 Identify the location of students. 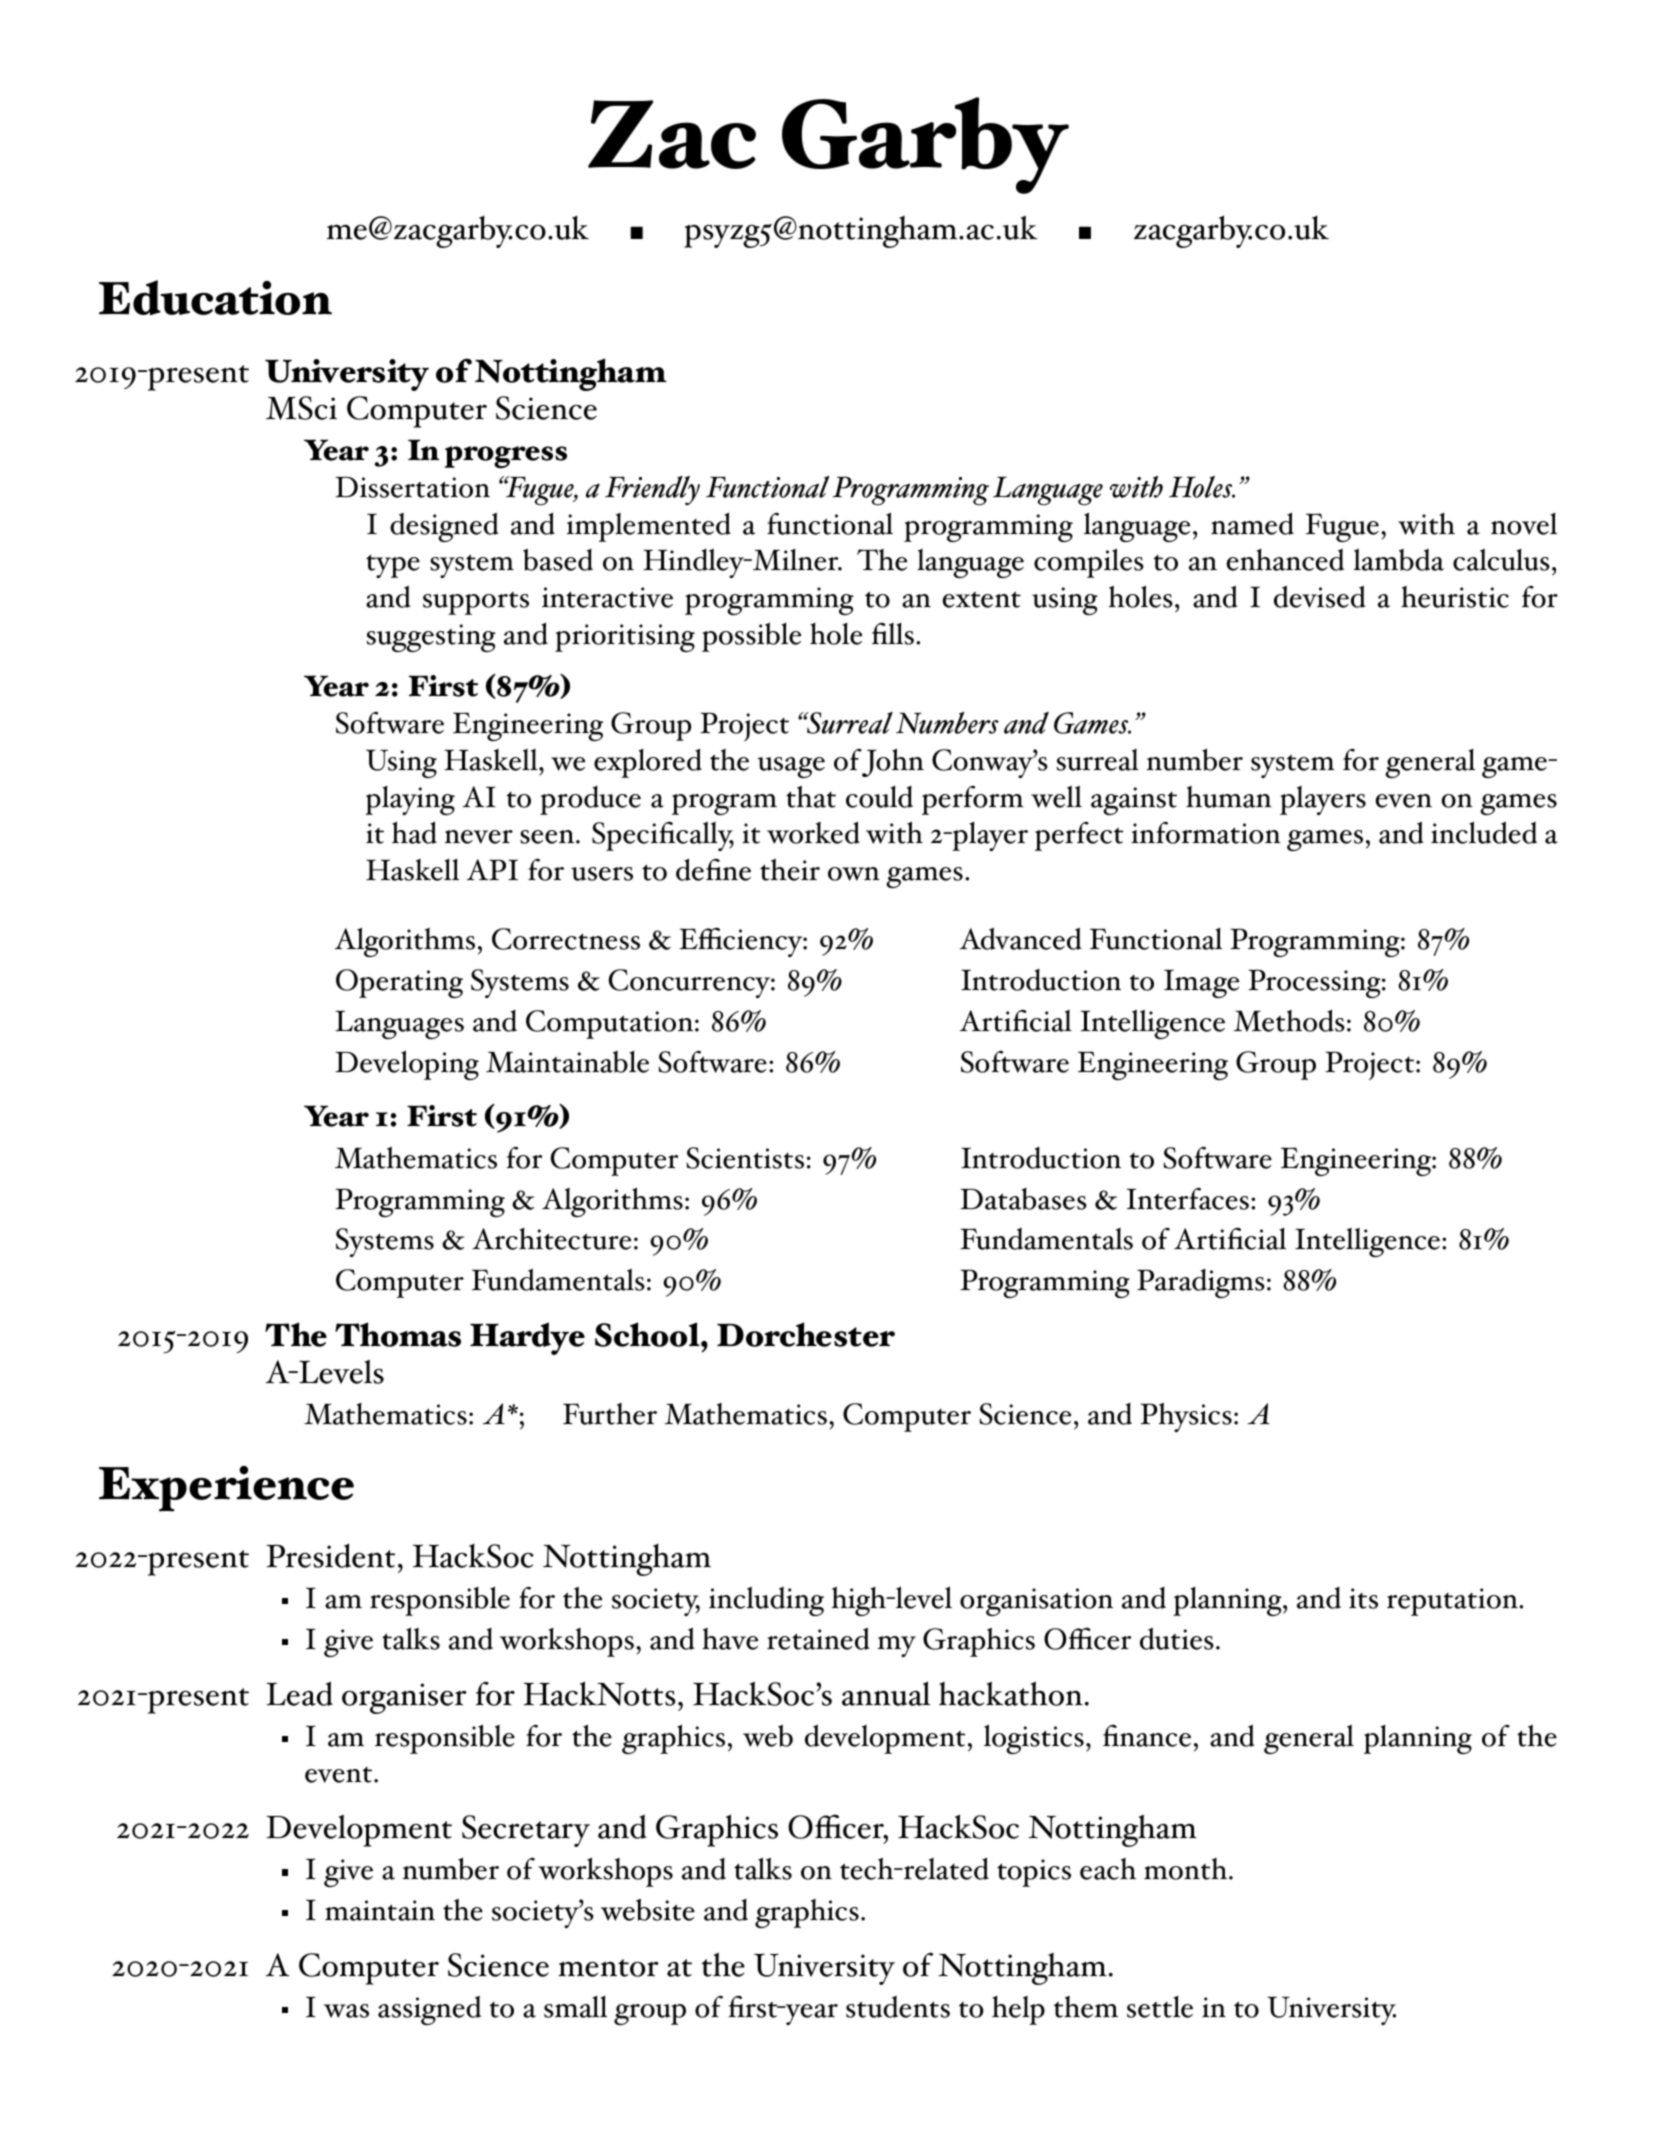
(898, 2007).
